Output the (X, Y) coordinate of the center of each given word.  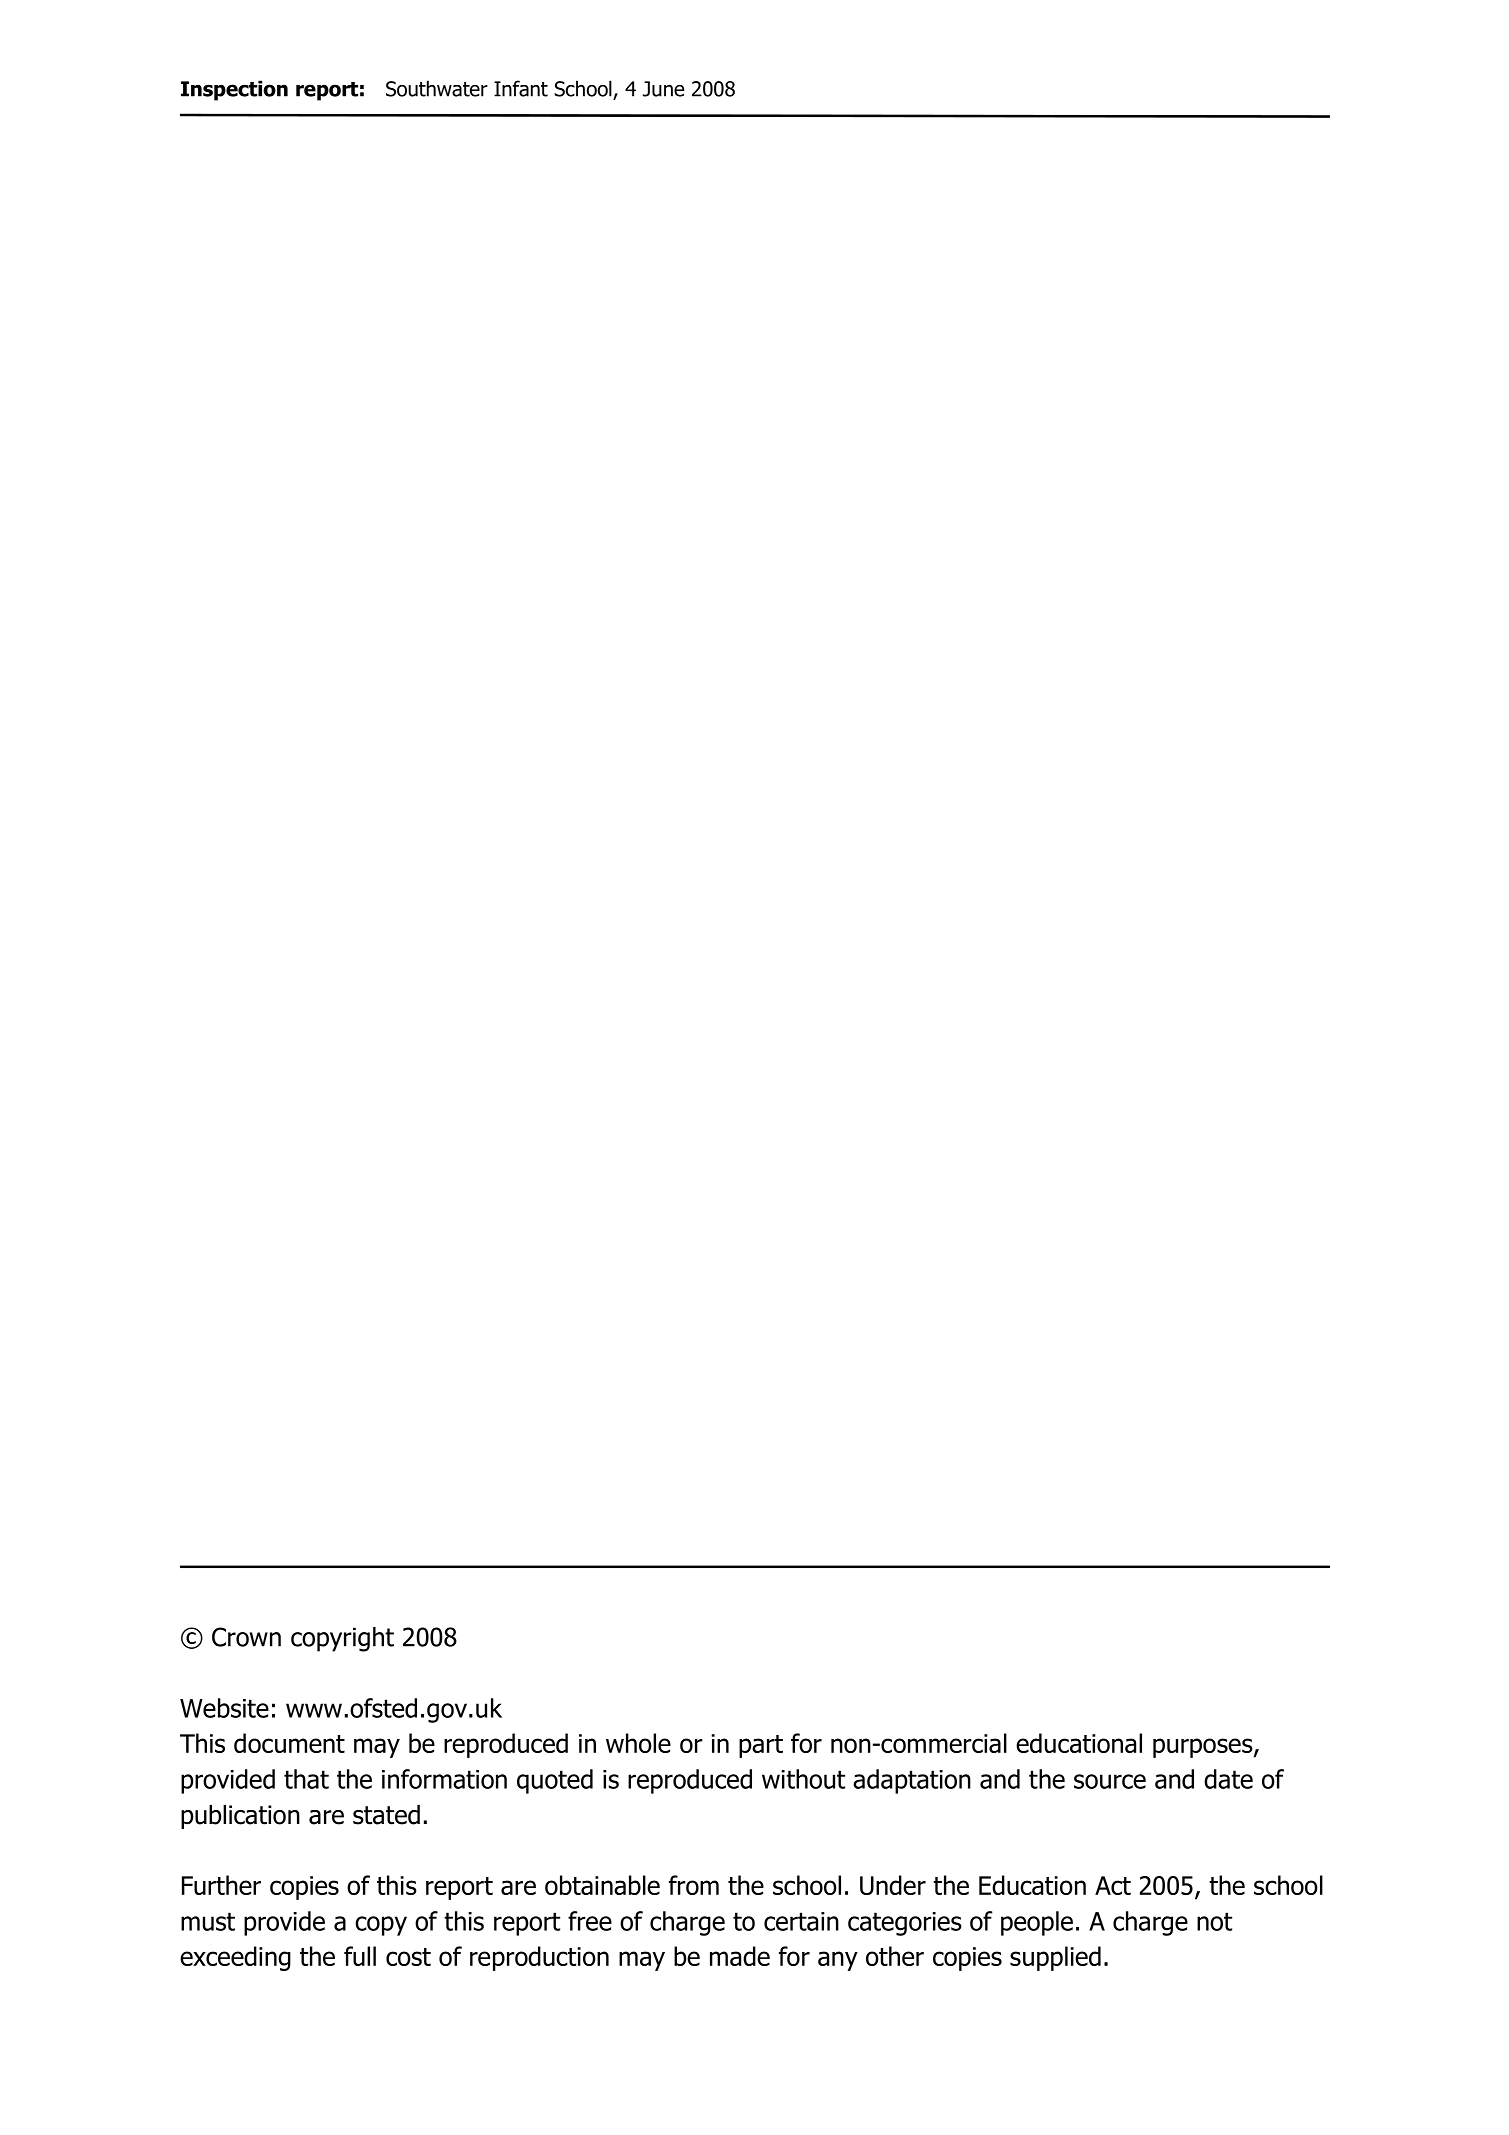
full (360, 1956)
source (1110, 1781)
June (663, 89)
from (694, 1885)
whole (638, 1743)
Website (224, 1708)
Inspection (234, 90)
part (761, 1746)
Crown (246, 1637)
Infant (521, 88)
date (1228, 1779)
